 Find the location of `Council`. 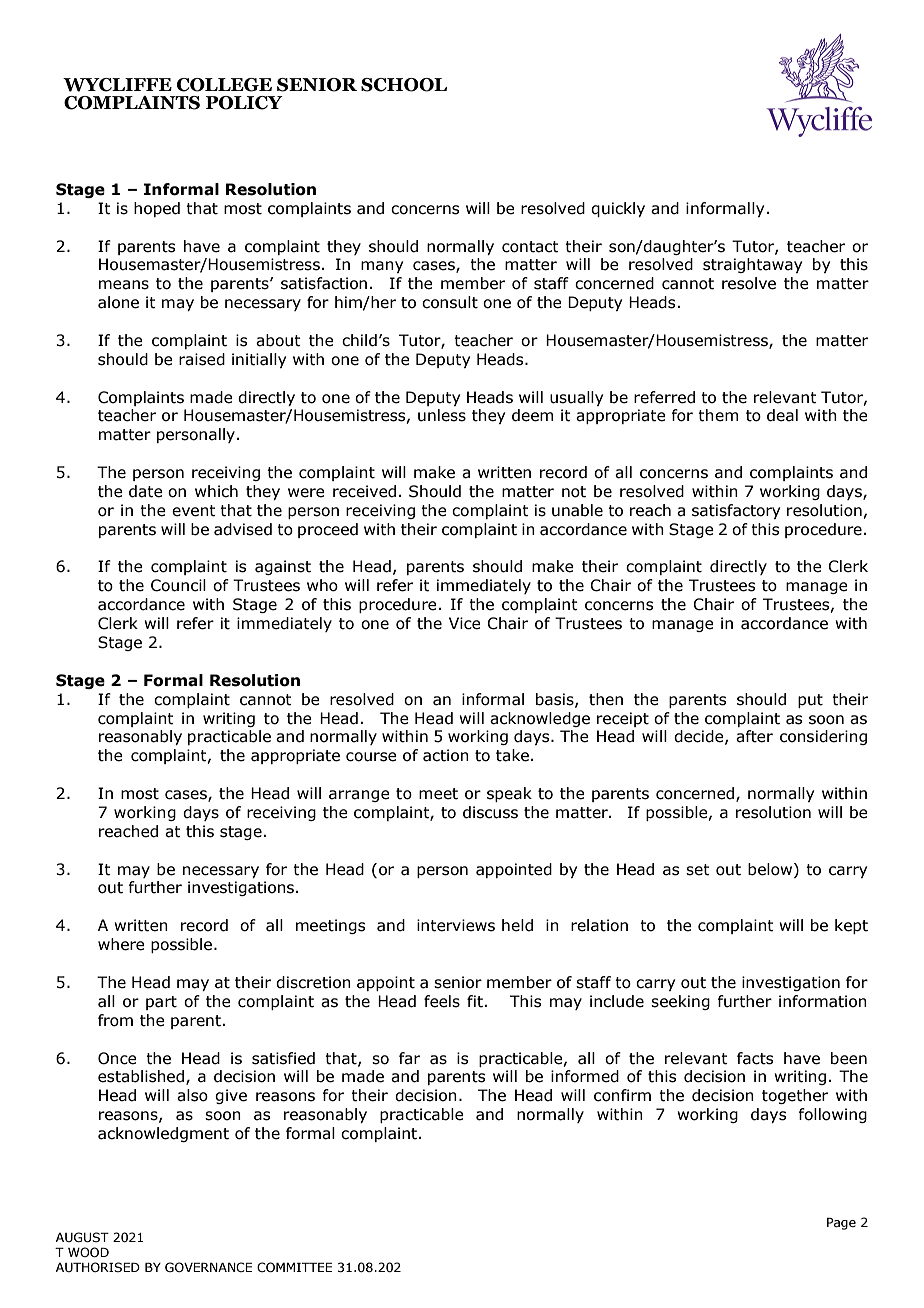

Council is located at coordinates (178, 585).
